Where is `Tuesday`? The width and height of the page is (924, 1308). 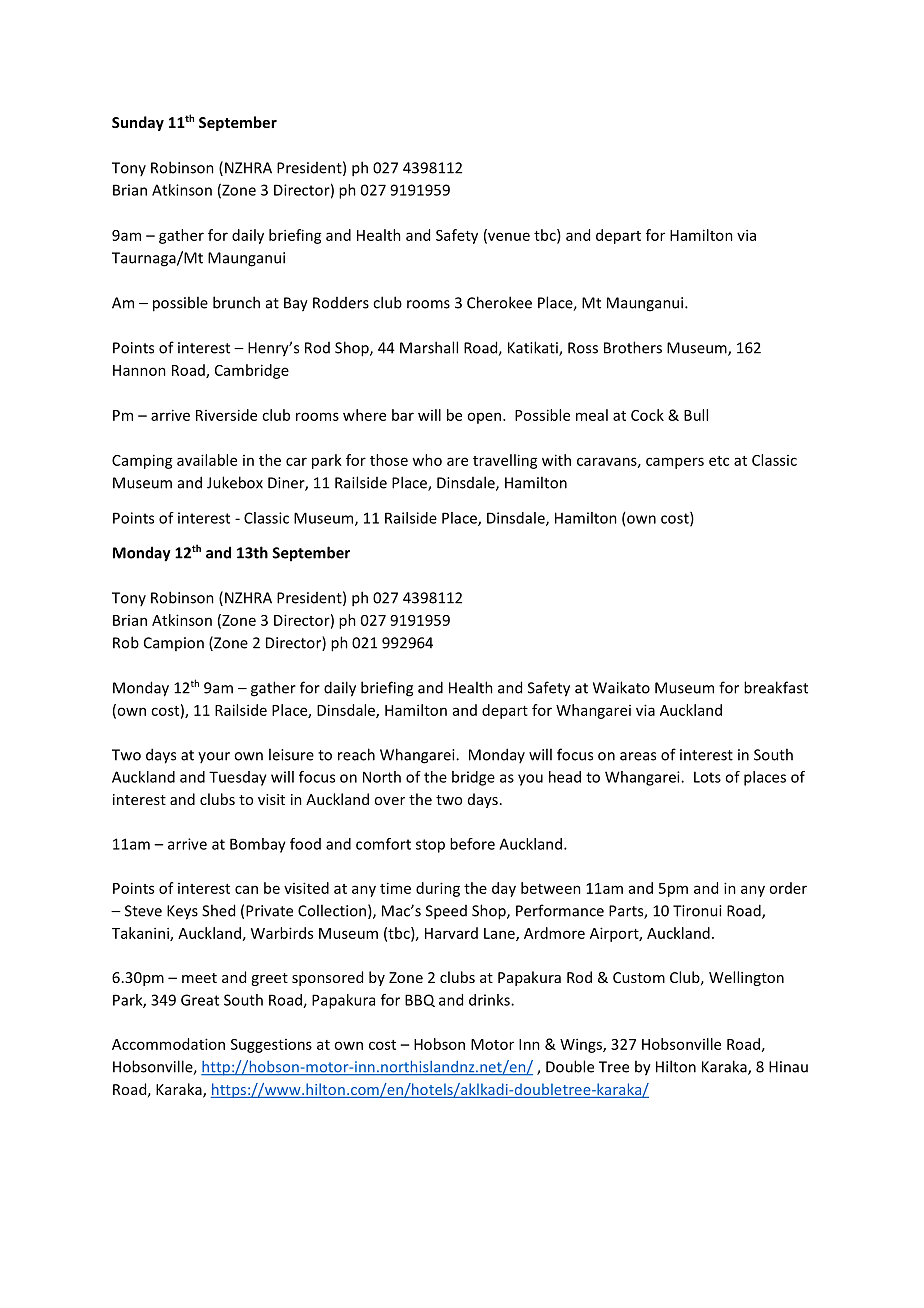 Tuesday is located at coordinates (238, 778).
